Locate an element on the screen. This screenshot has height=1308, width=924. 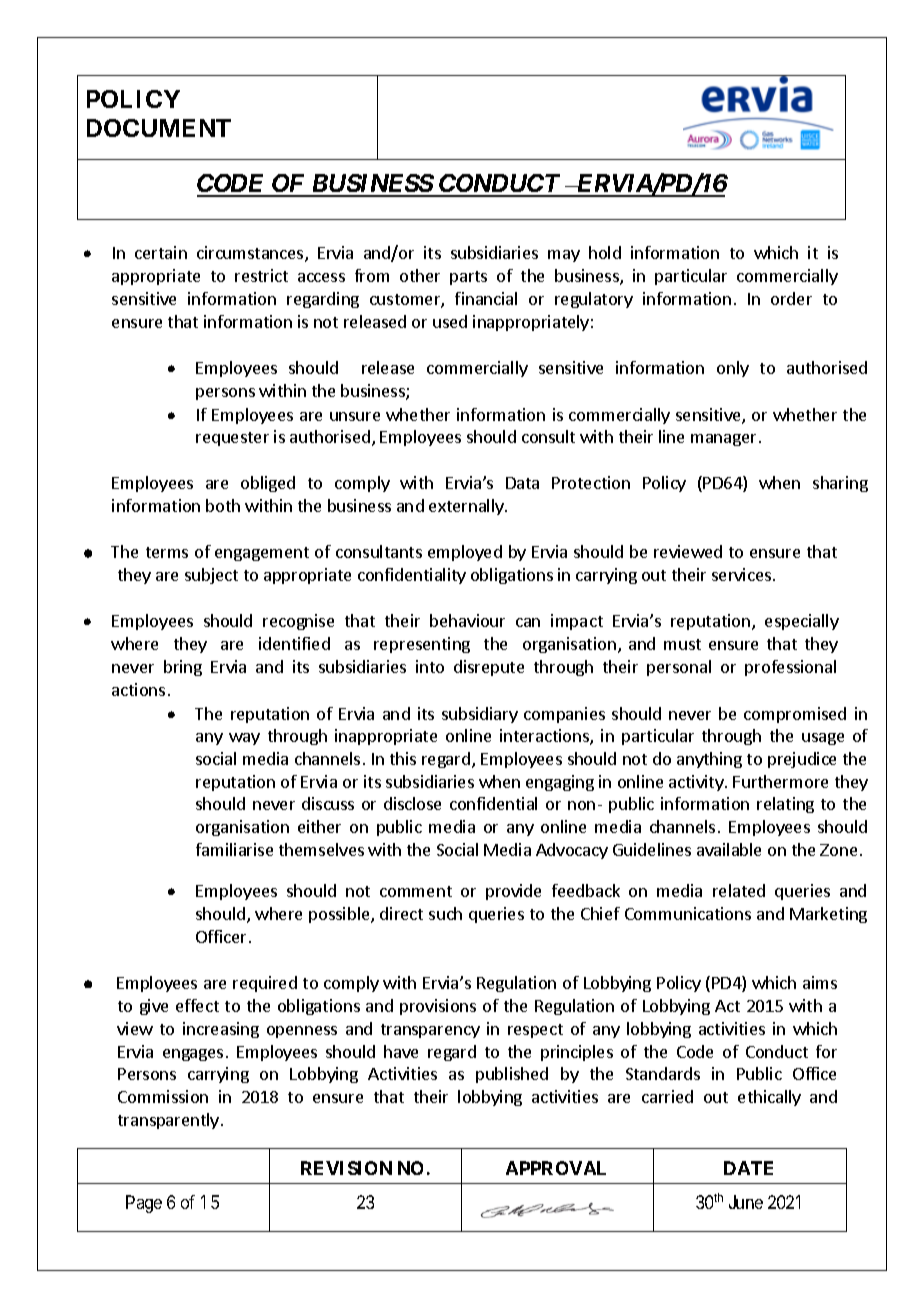
provide is located at coordinates (513, 892).
